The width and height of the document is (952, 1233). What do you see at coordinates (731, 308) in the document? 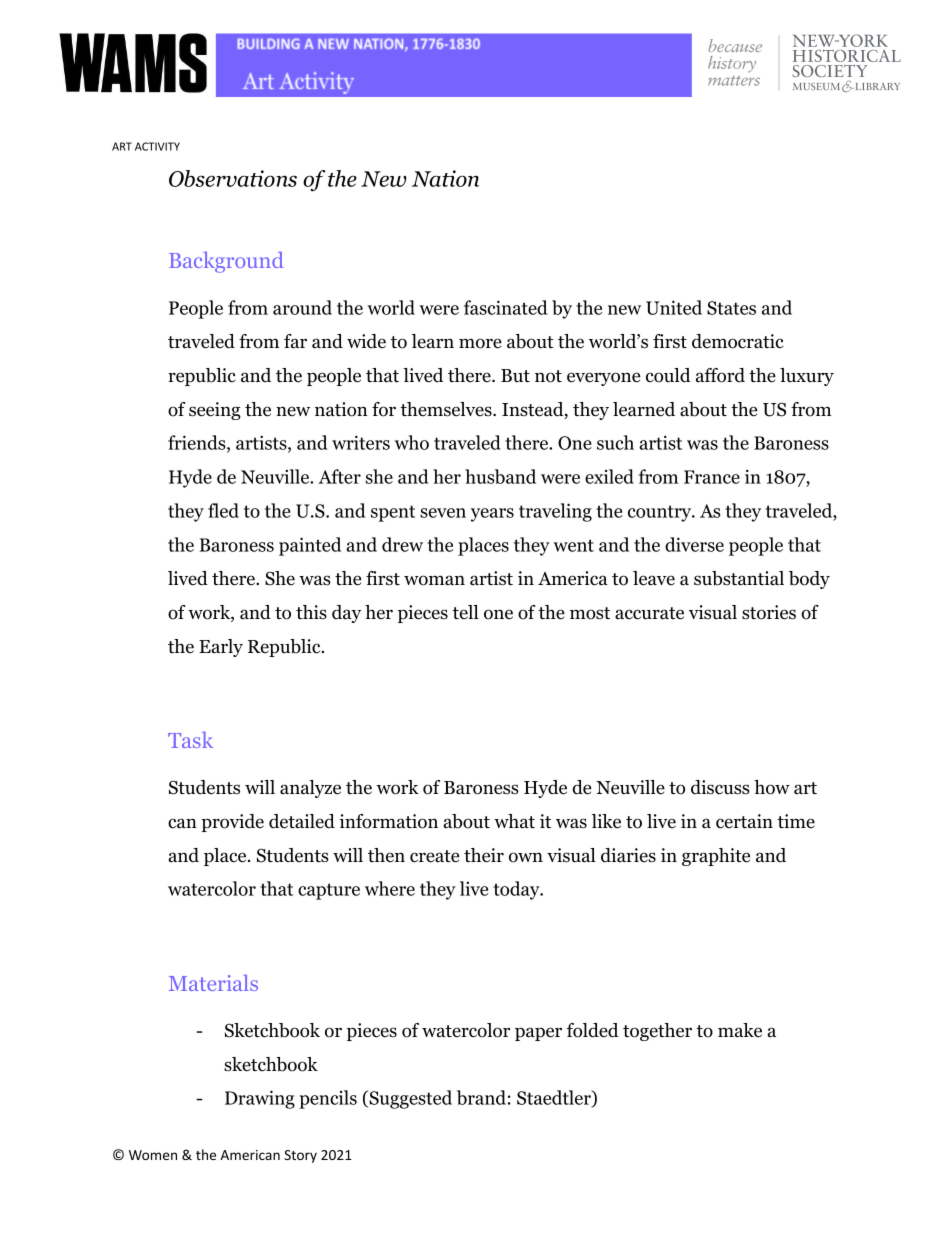
I see `States` at bounding box center [731, 308].
